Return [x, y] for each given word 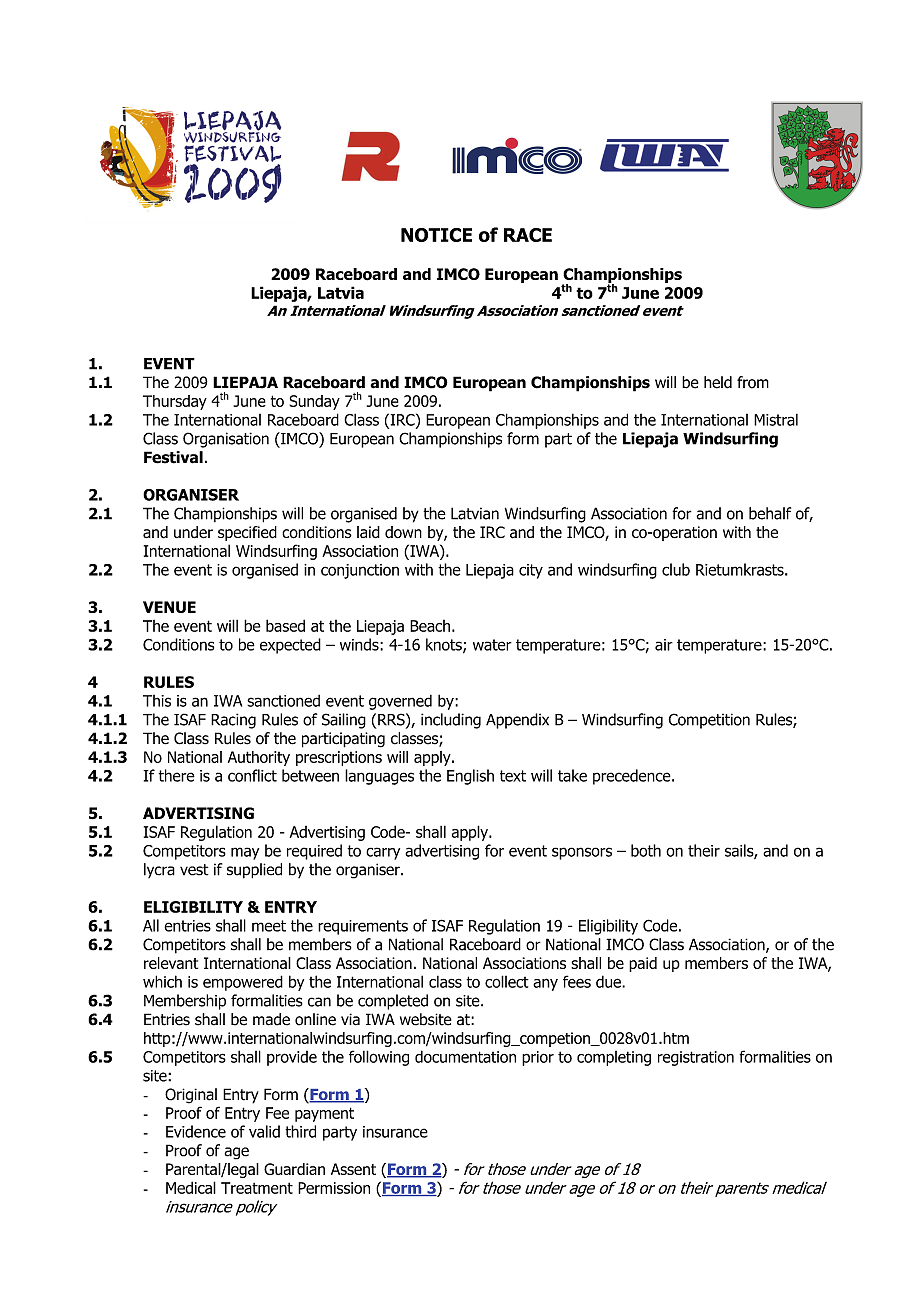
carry [383, 853]
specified [247, 533]
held [718, 382]
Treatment [257, 1188]
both [646, 850]
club [676, 569]
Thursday [175, 402]
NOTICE [436, 235]
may [245, 853]
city [531, 571]
